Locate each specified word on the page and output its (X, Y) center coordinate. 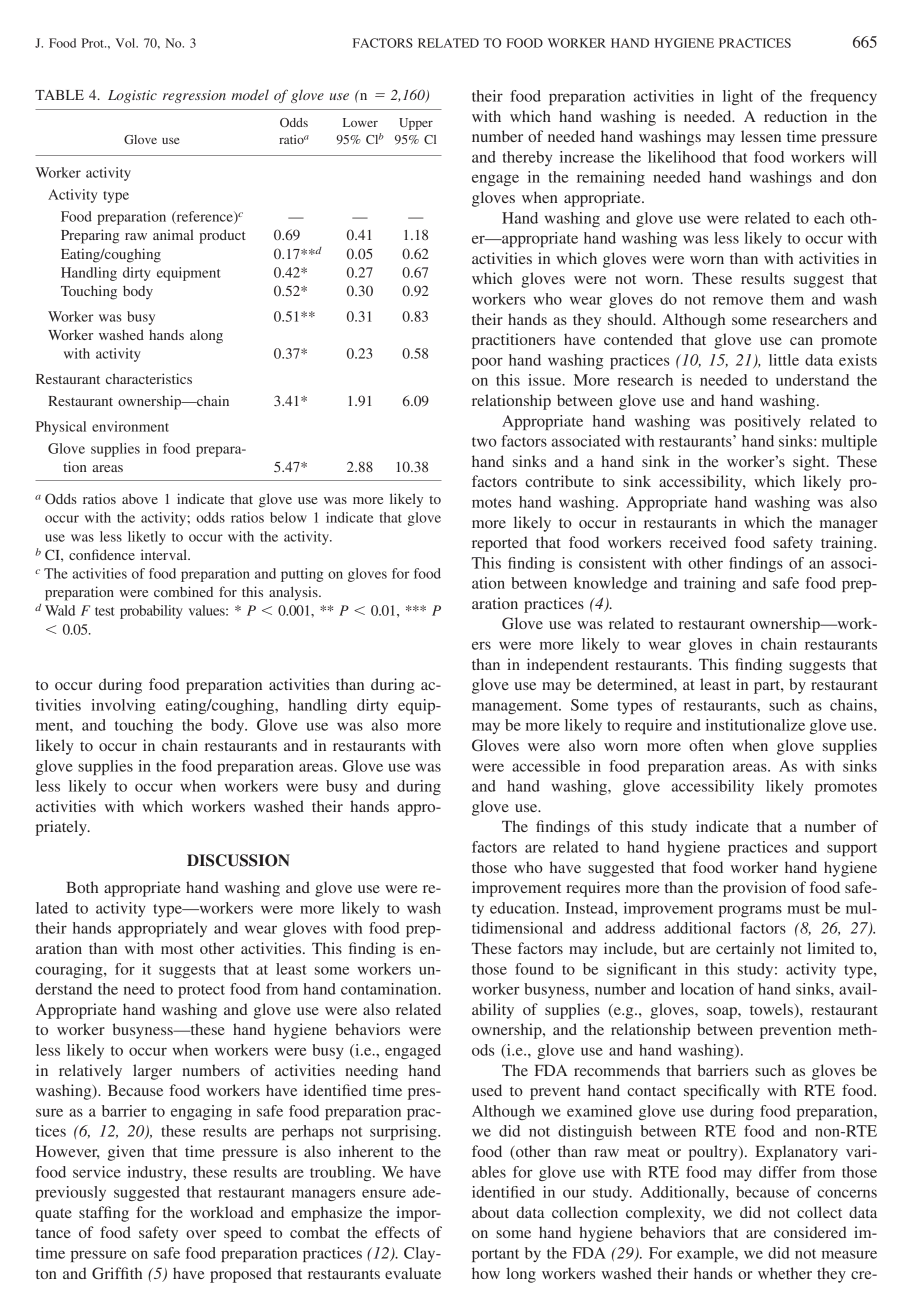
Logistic (132, 96)
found (534, 969)
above (140, 498)
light (738, 97)
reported (500, 544)
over (201, 1234)
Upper (416, 124)
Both (82, 887)
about (490, 1212)
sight (810, 463)
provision (754, 889)
